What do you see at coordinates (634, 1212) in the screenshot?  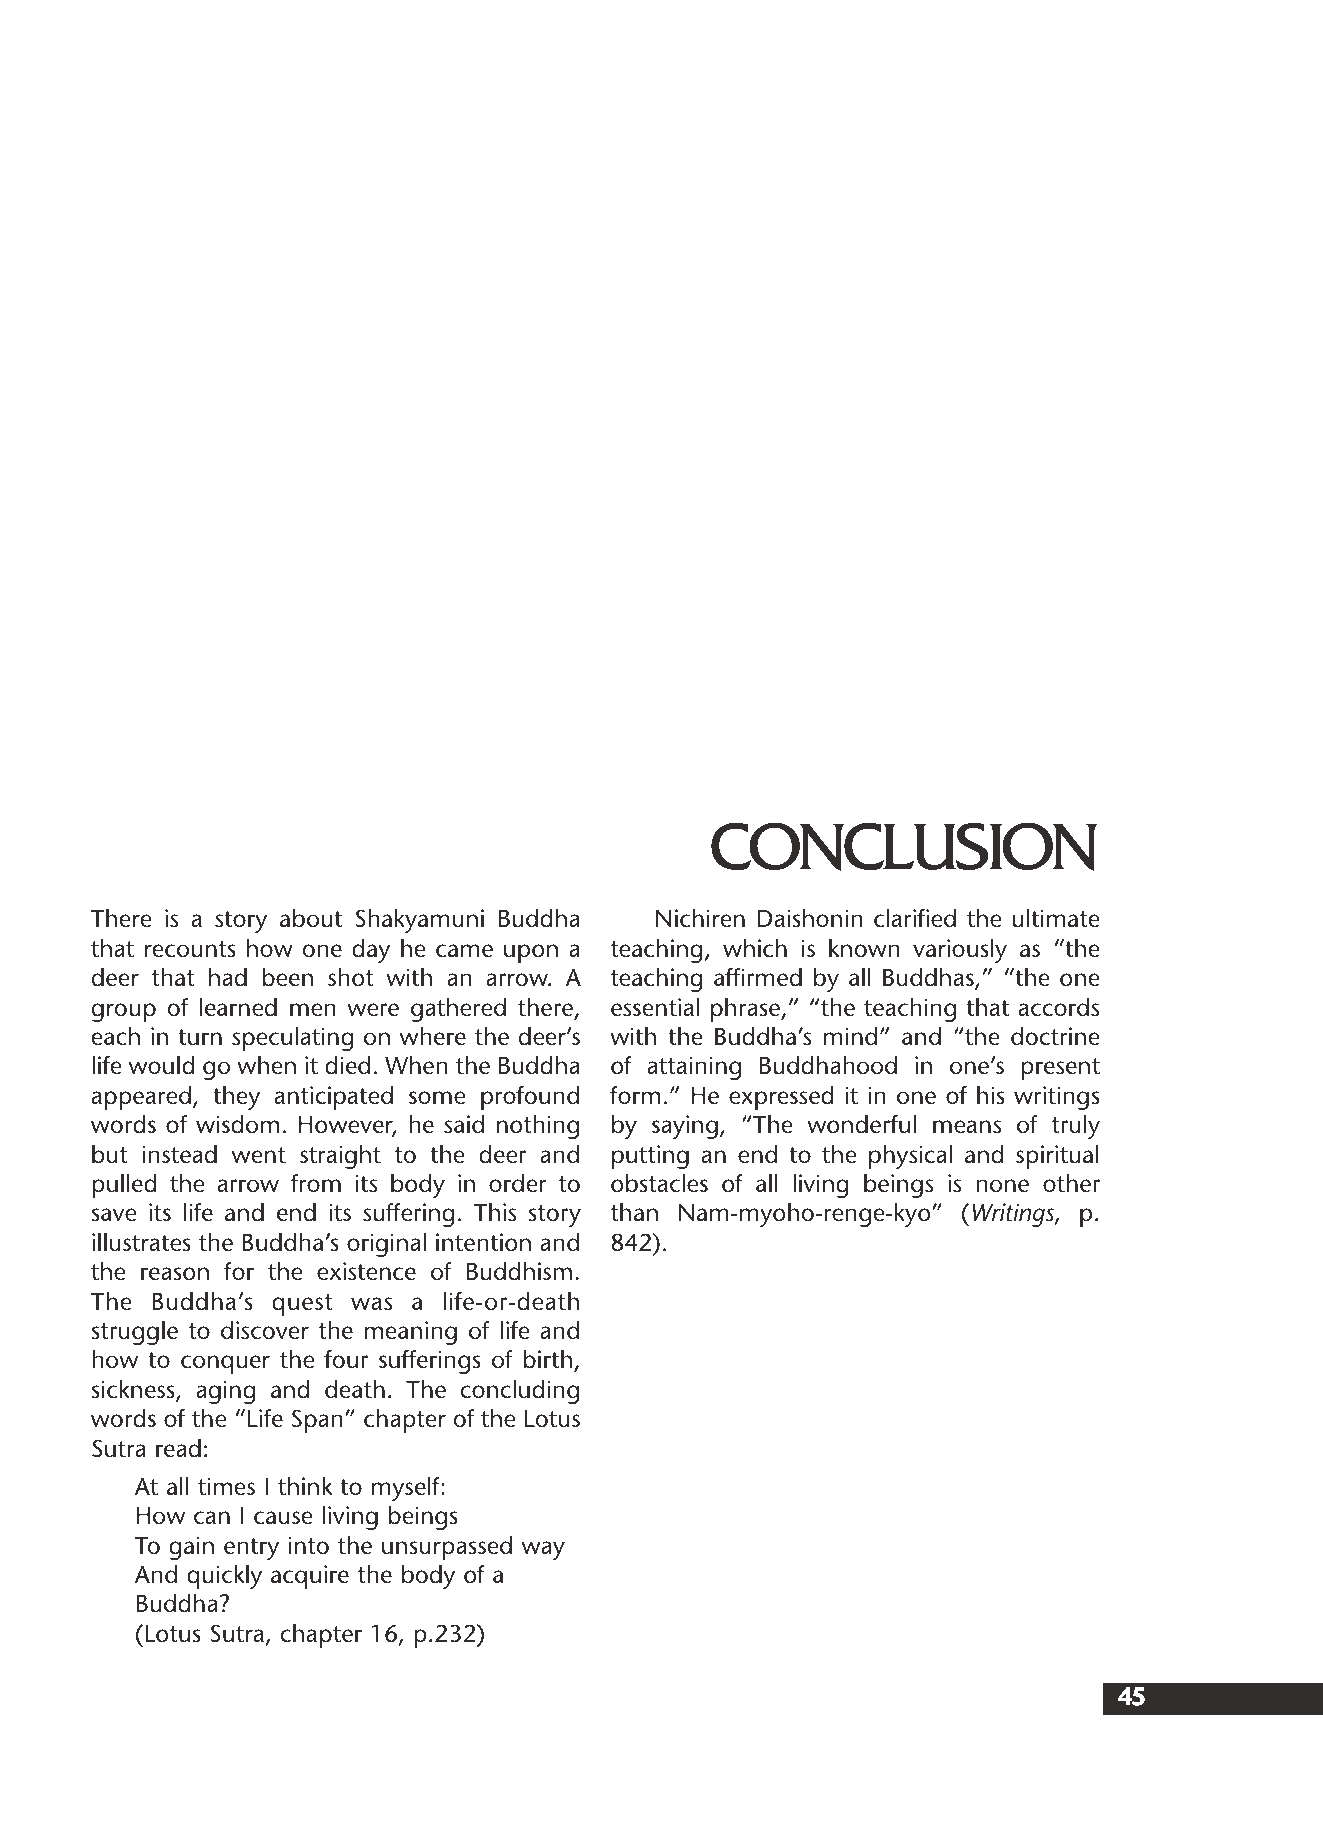 I see `than` at bounding box center [634, 1212].
